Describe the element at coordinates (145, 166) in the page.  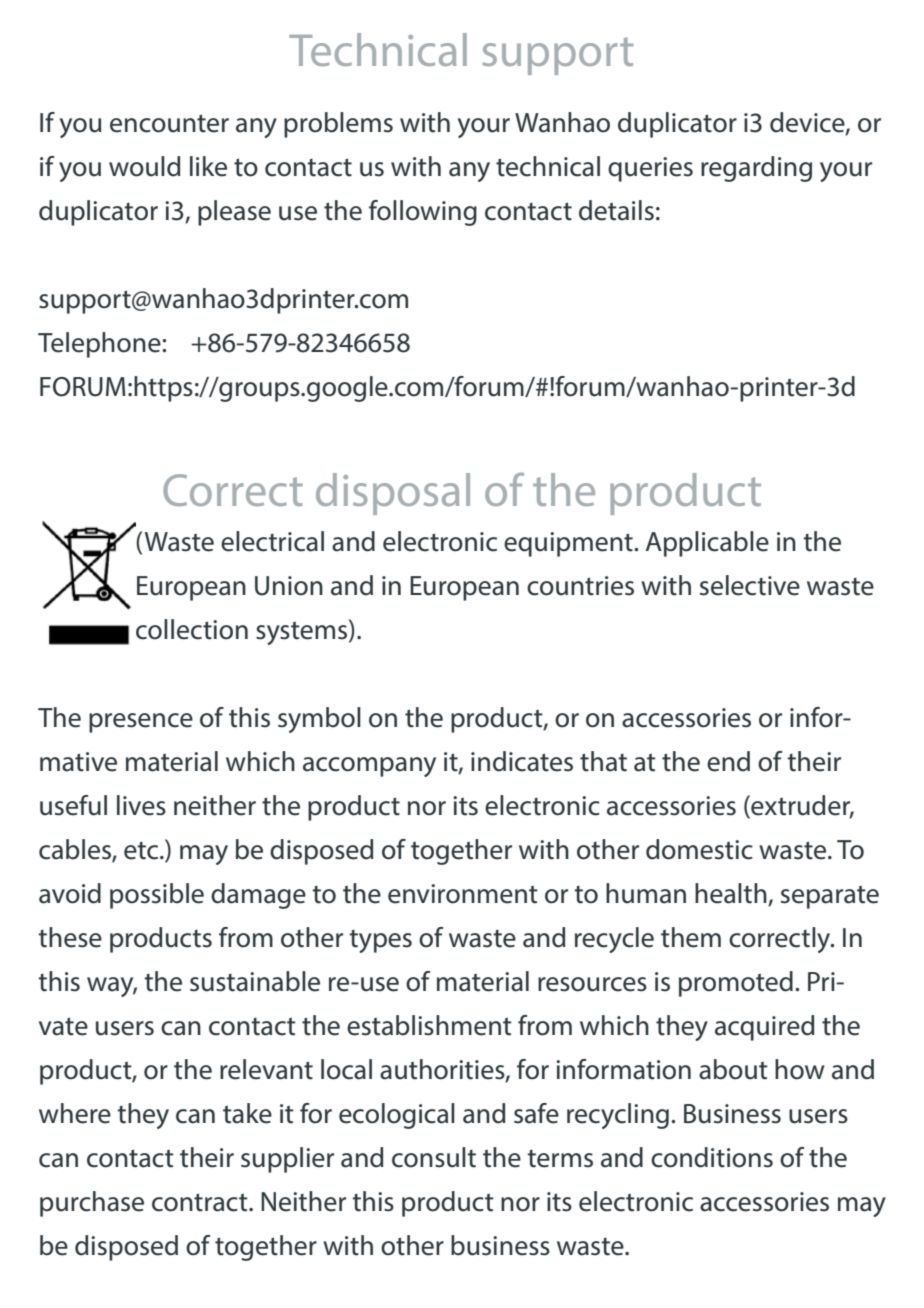
I see `would` at that location.
